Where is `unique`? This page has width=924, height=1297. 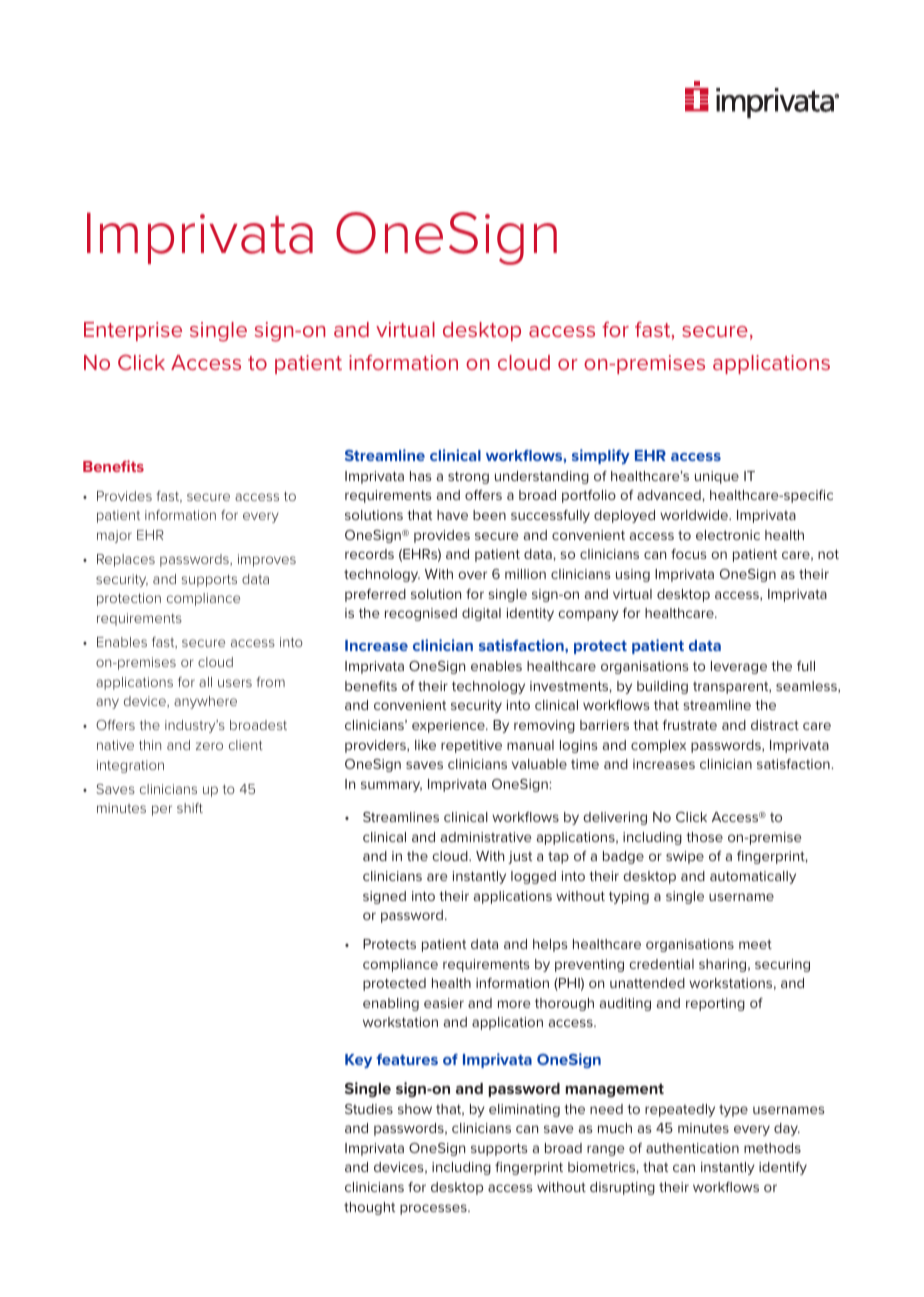 unique is located at coordinates (717, 477).
